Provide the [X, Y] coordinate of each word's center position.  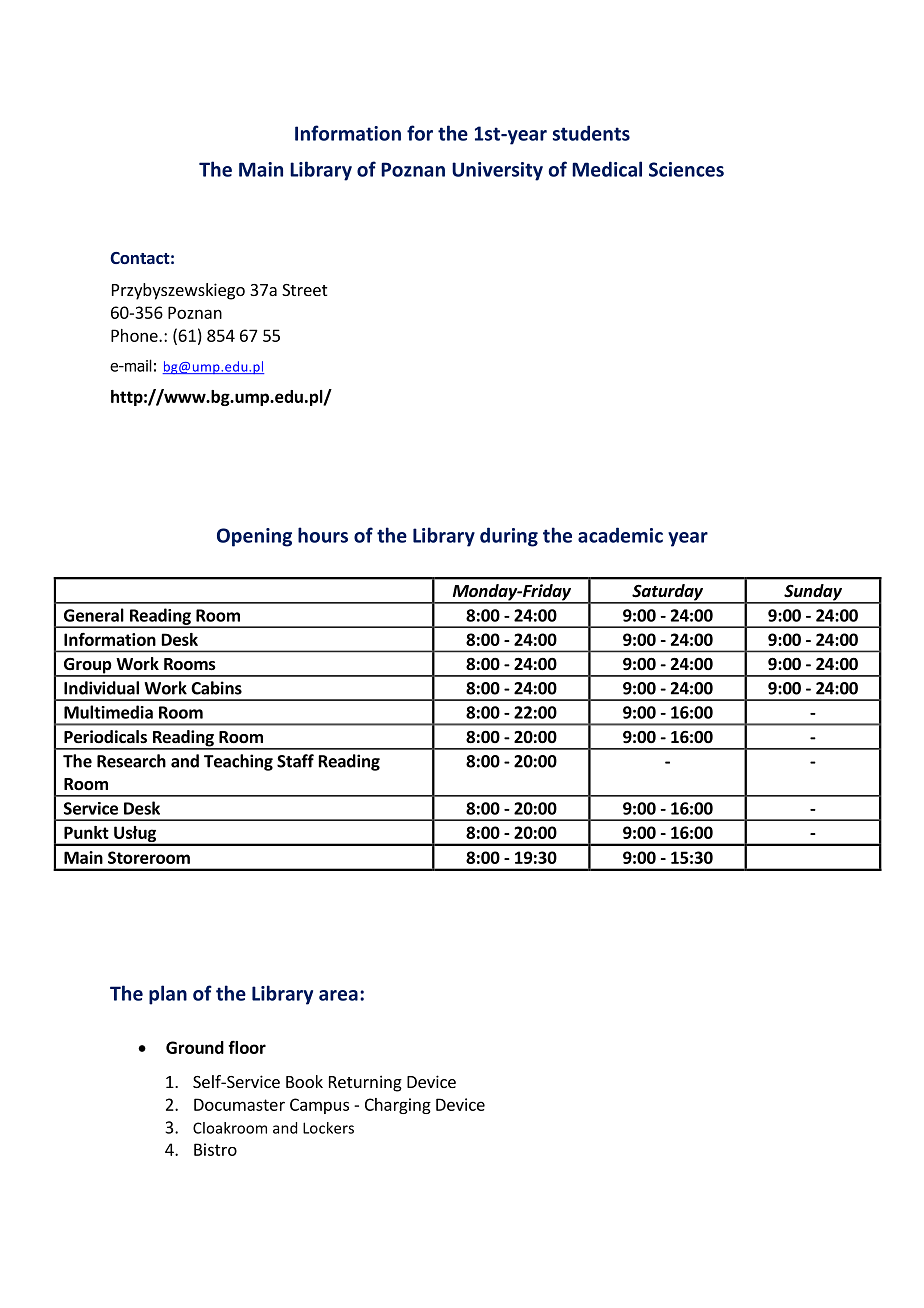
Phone [135, 335]
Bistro [215, 1149]
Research [131, 761]
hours [323, 535]
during [509, 537]
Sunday [813, 593]
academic [620, 535]
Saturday [667, 593]
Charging [398, 1106]
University [497, 171]
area [338, 995]
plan [168, 995]
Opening [254, 537]
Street [304, 290]
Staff [295, 761]
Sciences [686, 169]
